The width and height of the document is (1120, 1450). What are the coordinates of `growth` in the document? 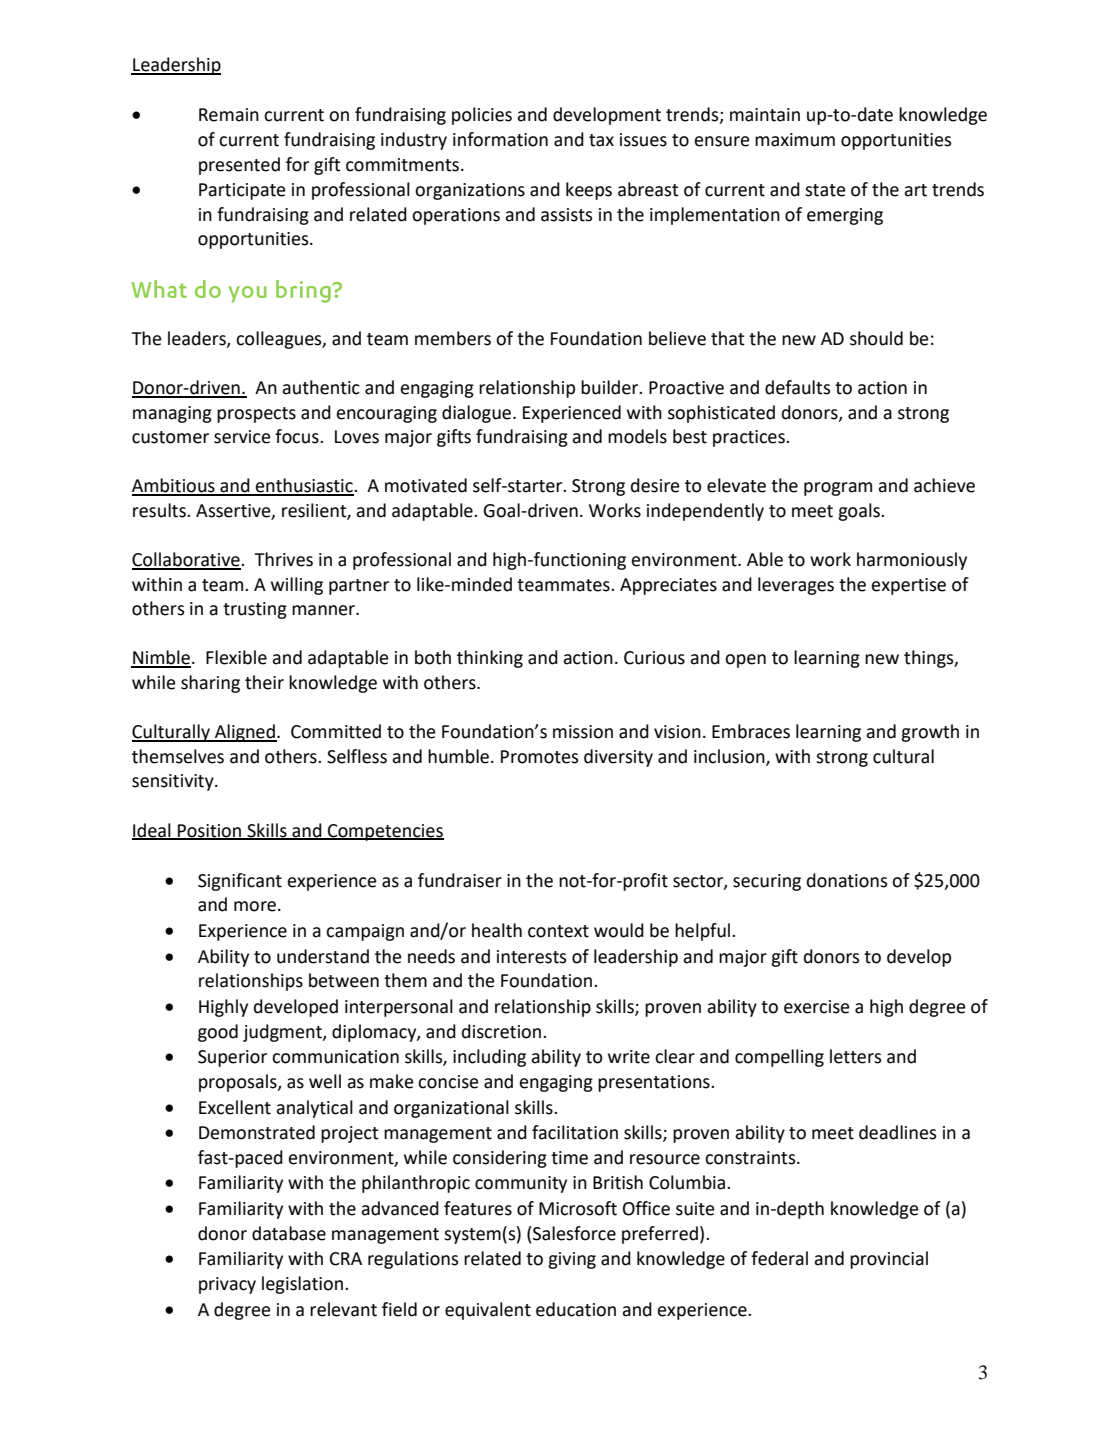 It's located at (930, 733).
